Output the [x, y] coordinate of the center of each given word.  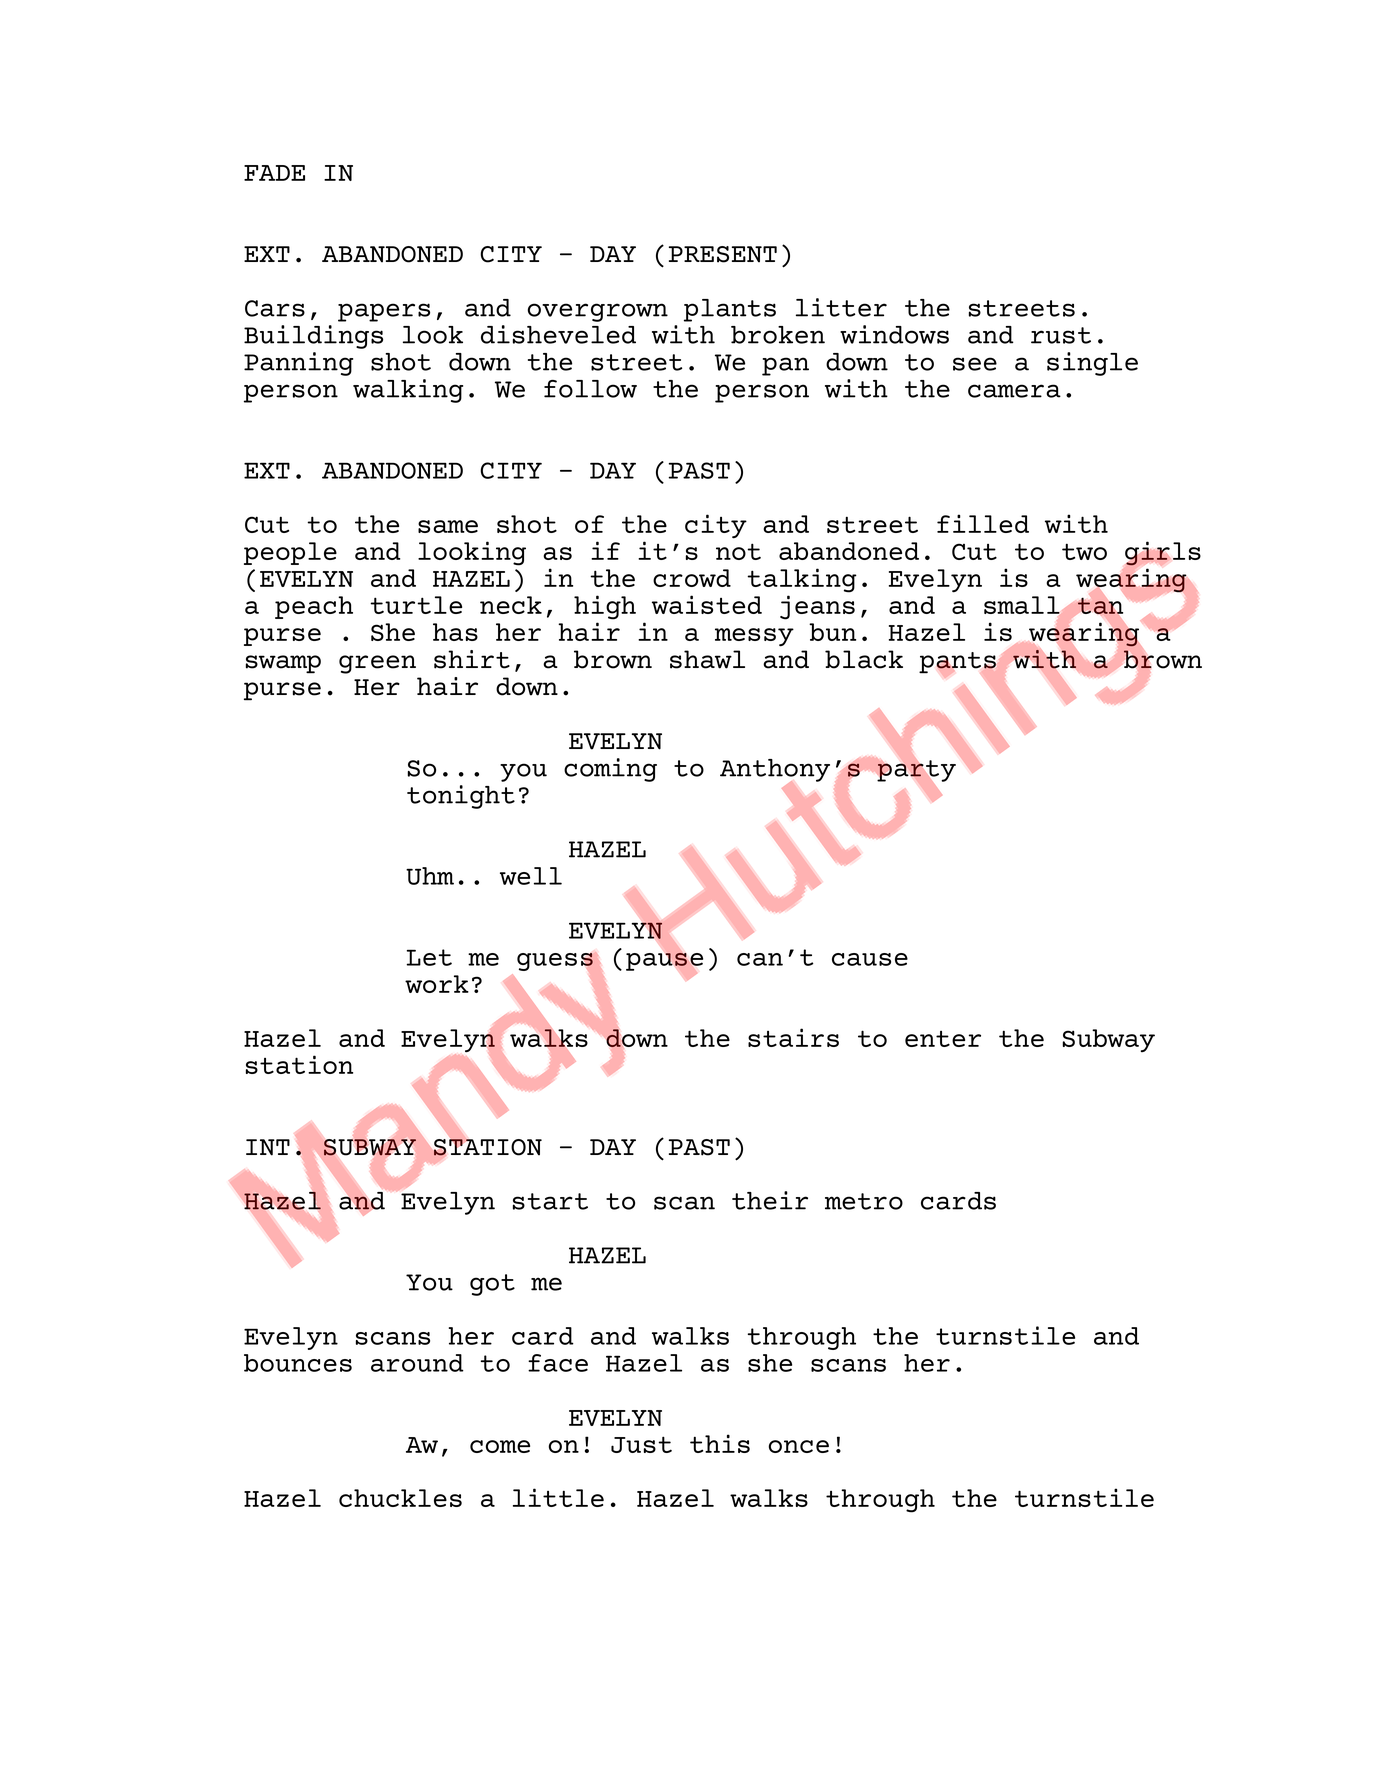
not [738, 551]
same [448, 526]
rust [1061, 335]
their [770, 1200]
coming [610, 770]
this [720, 1443]
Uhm [430, 876]
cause [870, 959]
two [1084, 551]
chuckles [400, 1498]
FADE [274, 173]
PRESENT [723, 254]
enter [943, 1039]
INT [268, 1147]
